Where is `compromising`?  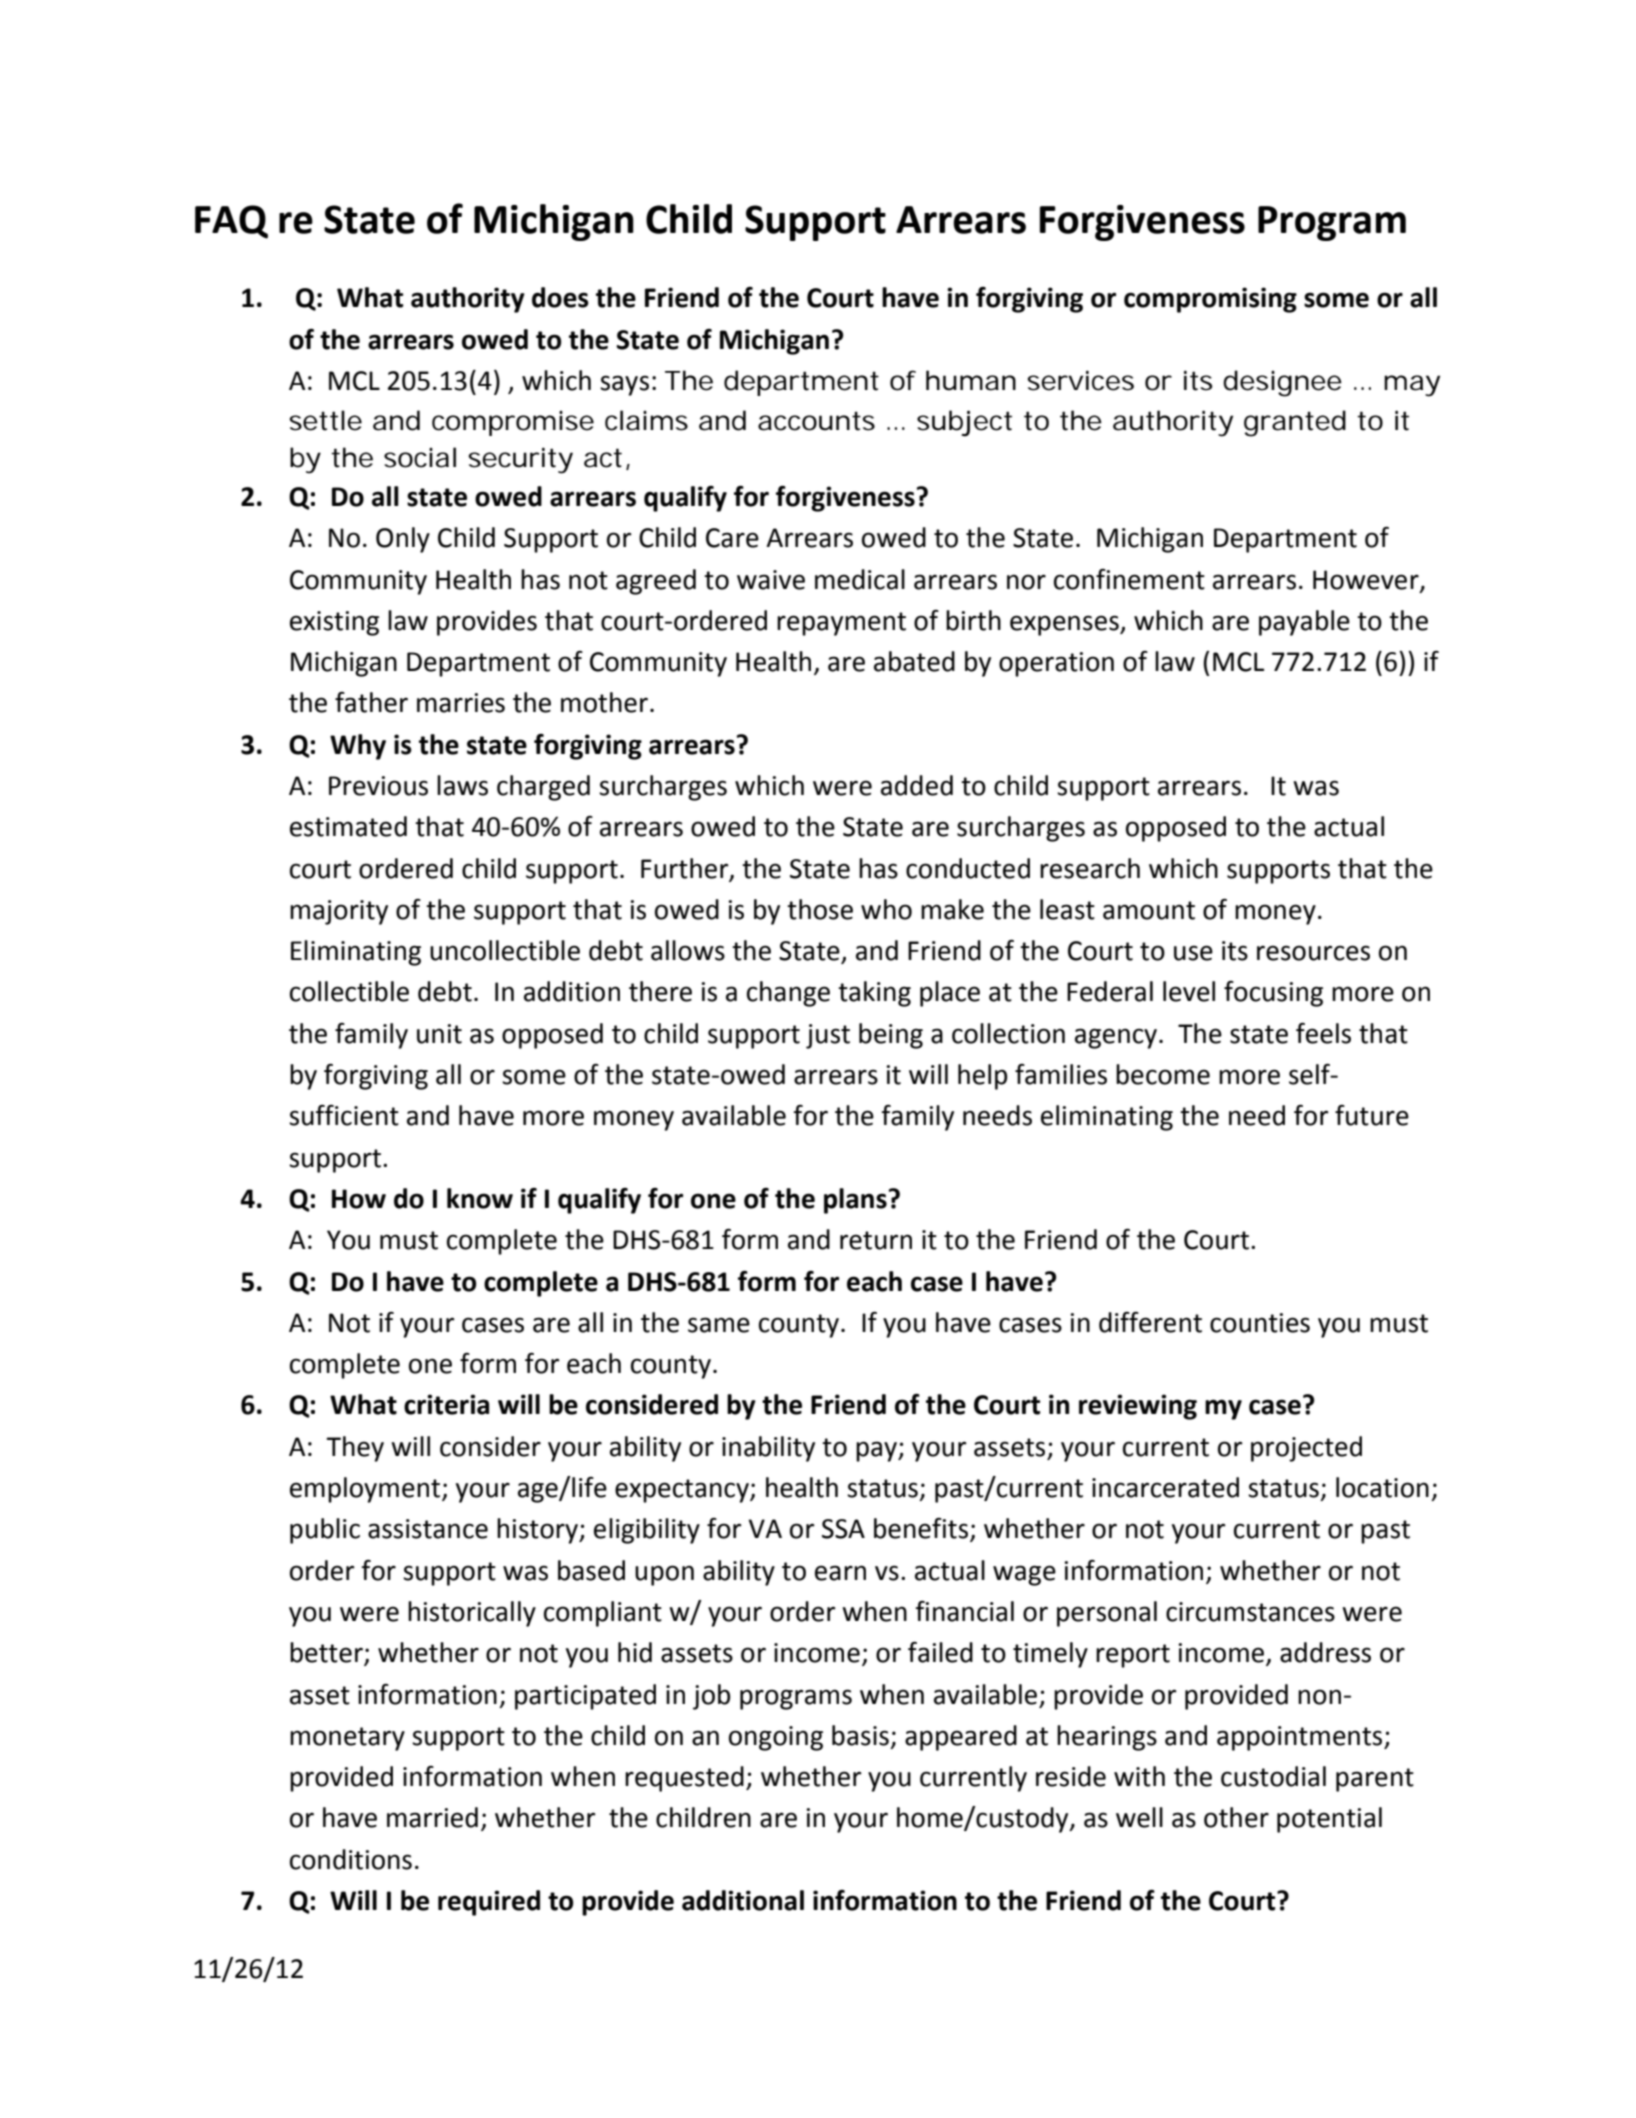 compromising is located at coordinates (1210, 300).
